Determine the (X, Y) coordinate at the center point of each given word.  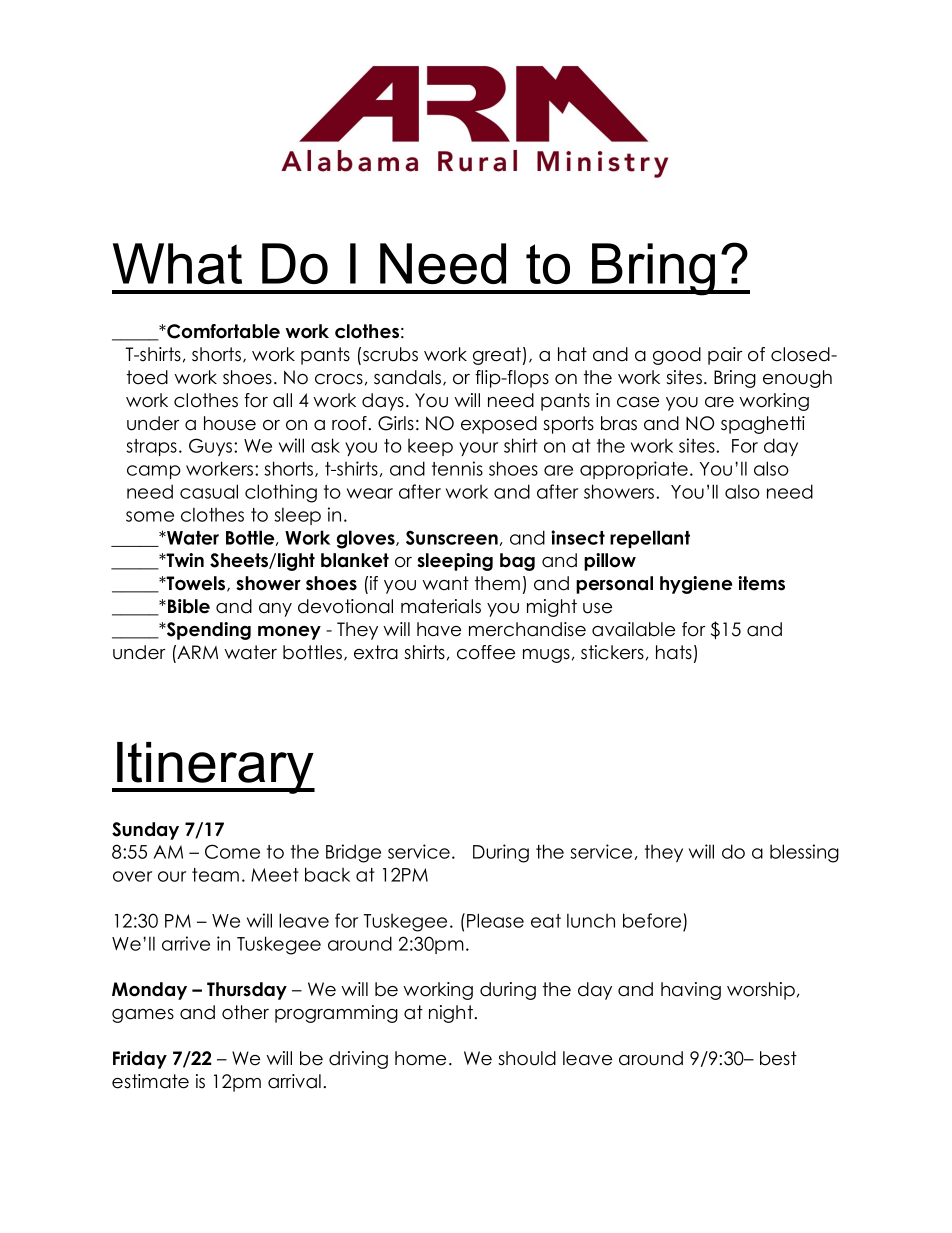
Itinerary (215, 768)
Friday (140, 1060)
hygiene (696, 585)
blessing (804, 853)
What (177, 263)
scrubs (390, 354)
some (150, 516)
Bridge (353, 853)
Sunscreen (452, 537)
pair (725, 356)
